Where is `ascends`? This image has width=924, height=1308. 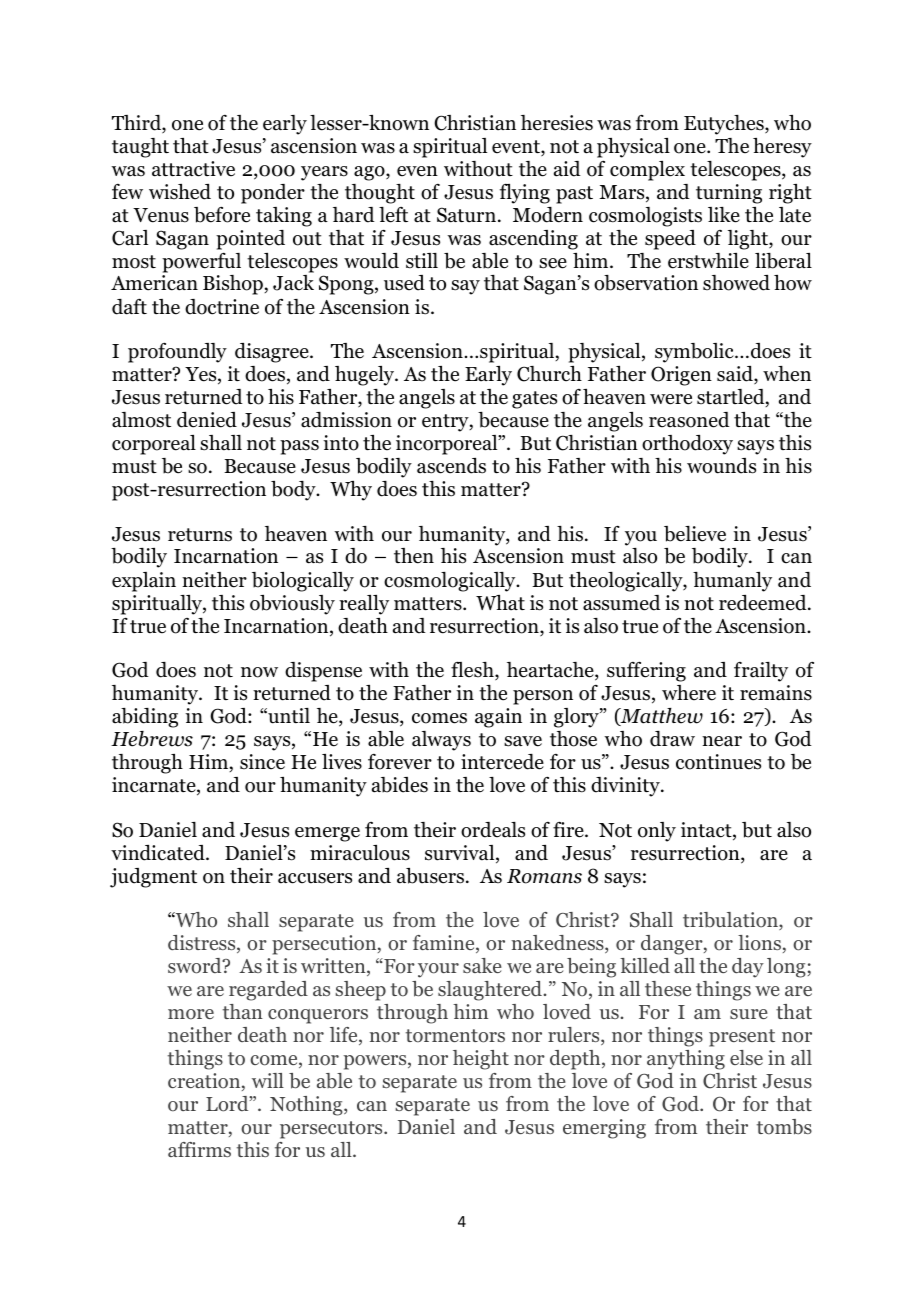 ascends is located at coordinates (451, 466).
